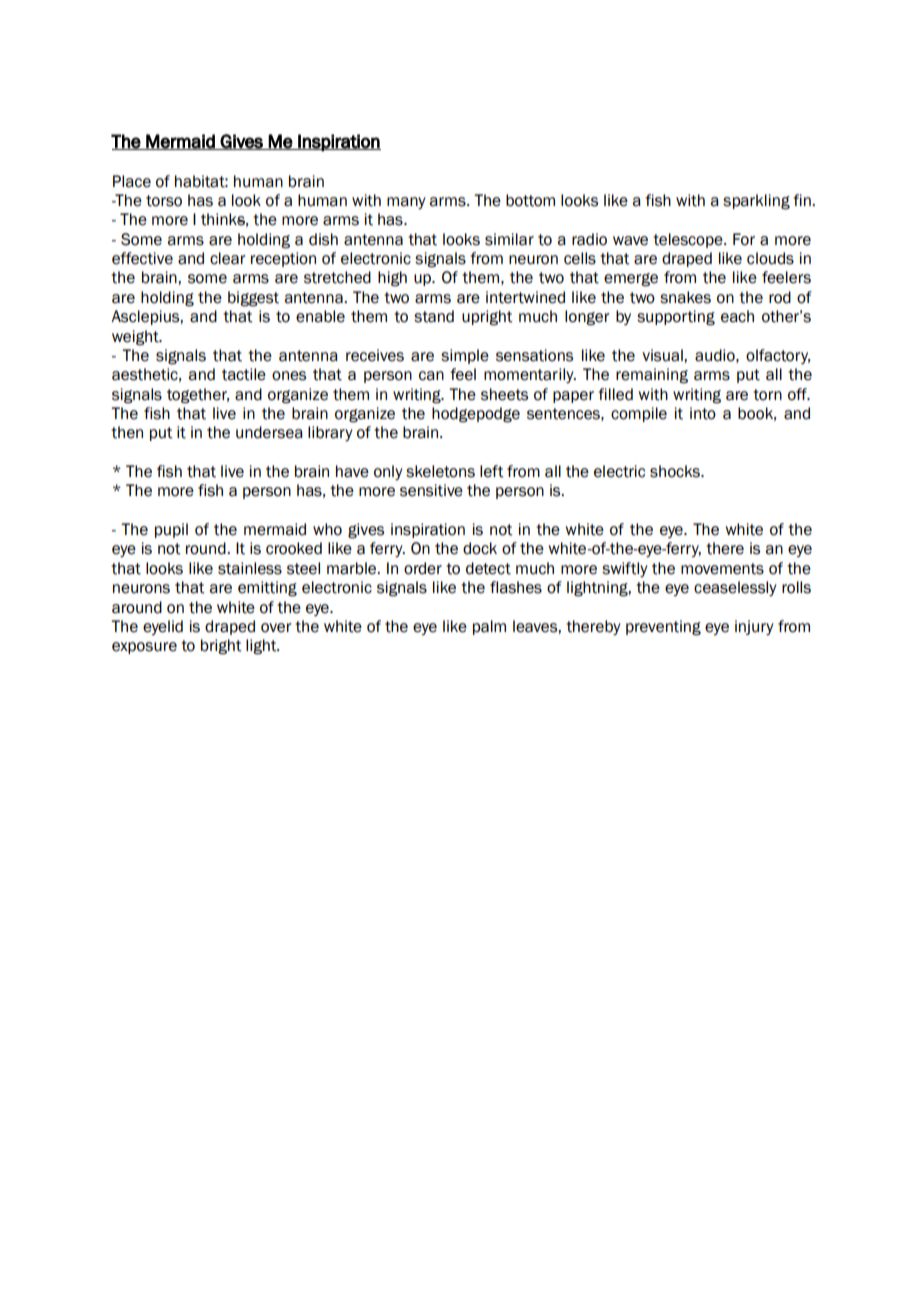 The height and width of the document is (1307, 924). What do you see at coordinates (703, 413) in the document?
I see `into` at bounding box center [703, 413].
